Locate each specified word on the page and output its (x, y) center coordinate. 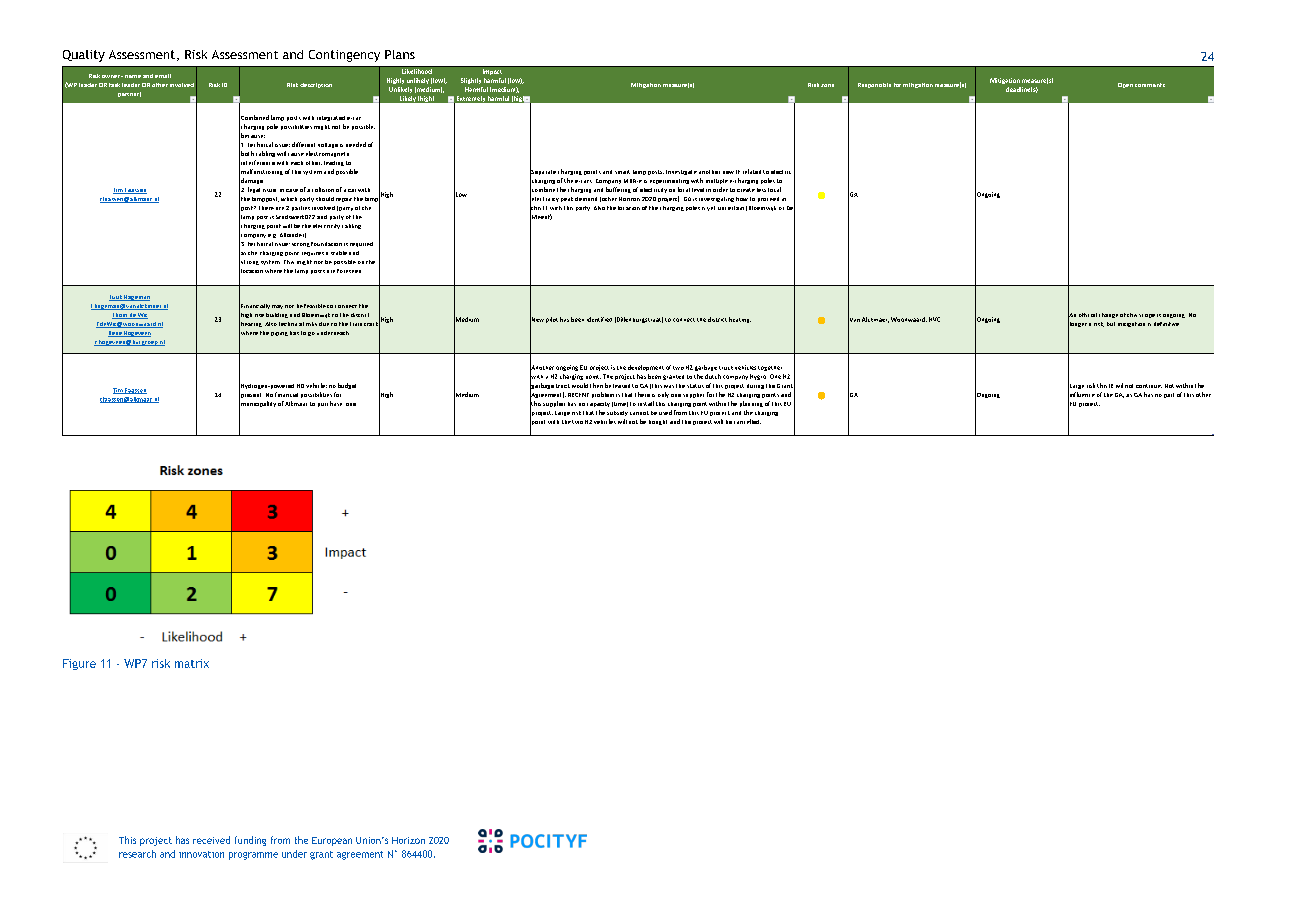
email (163, 76)
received (211, 840)
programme (253, 856)
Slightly (471, 81)
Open (1125, 85)
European (332, 841)
